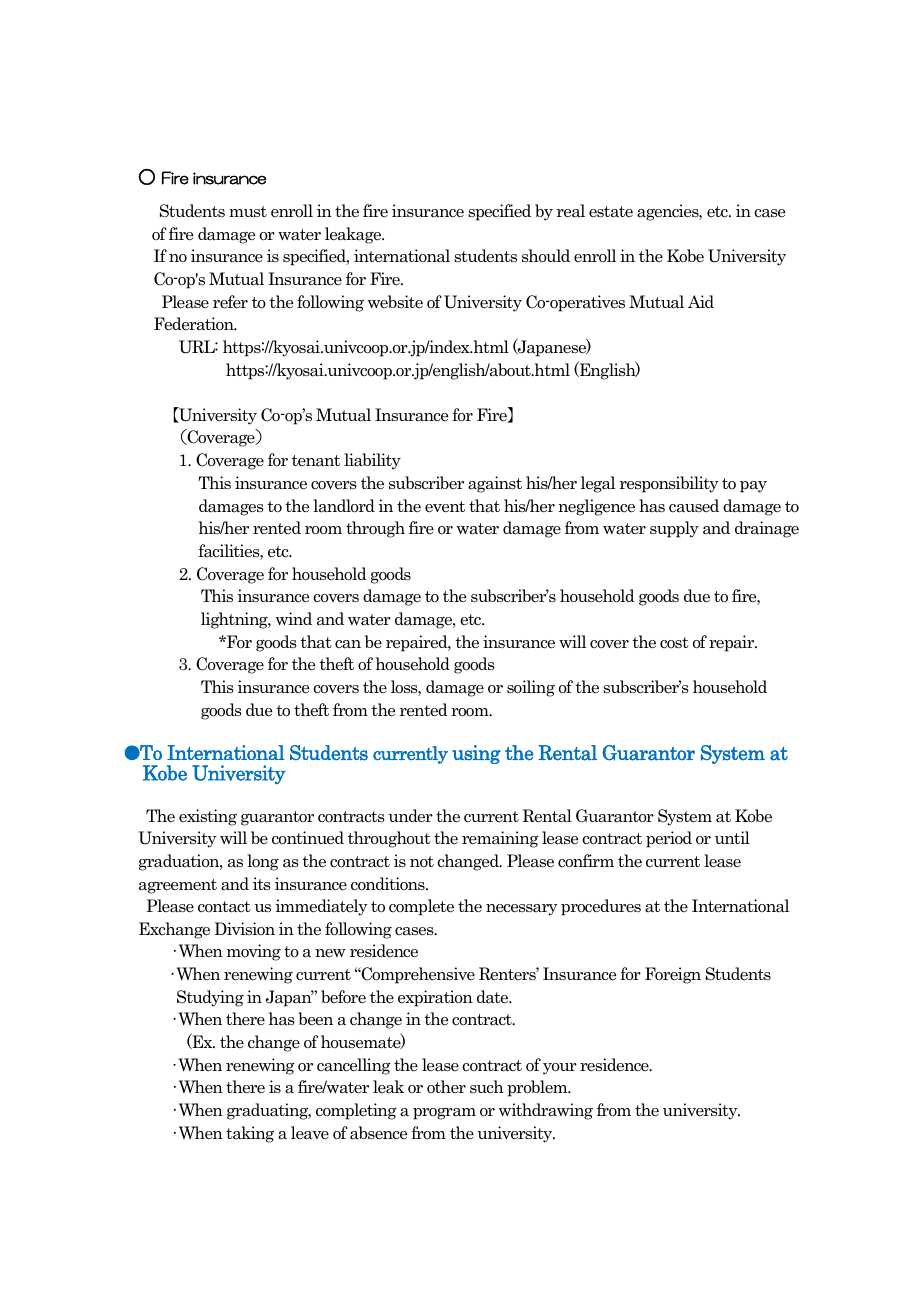  What do you see at coordinates (546, 256) in the document?
I see `should` at bounding box center [546, 256].
